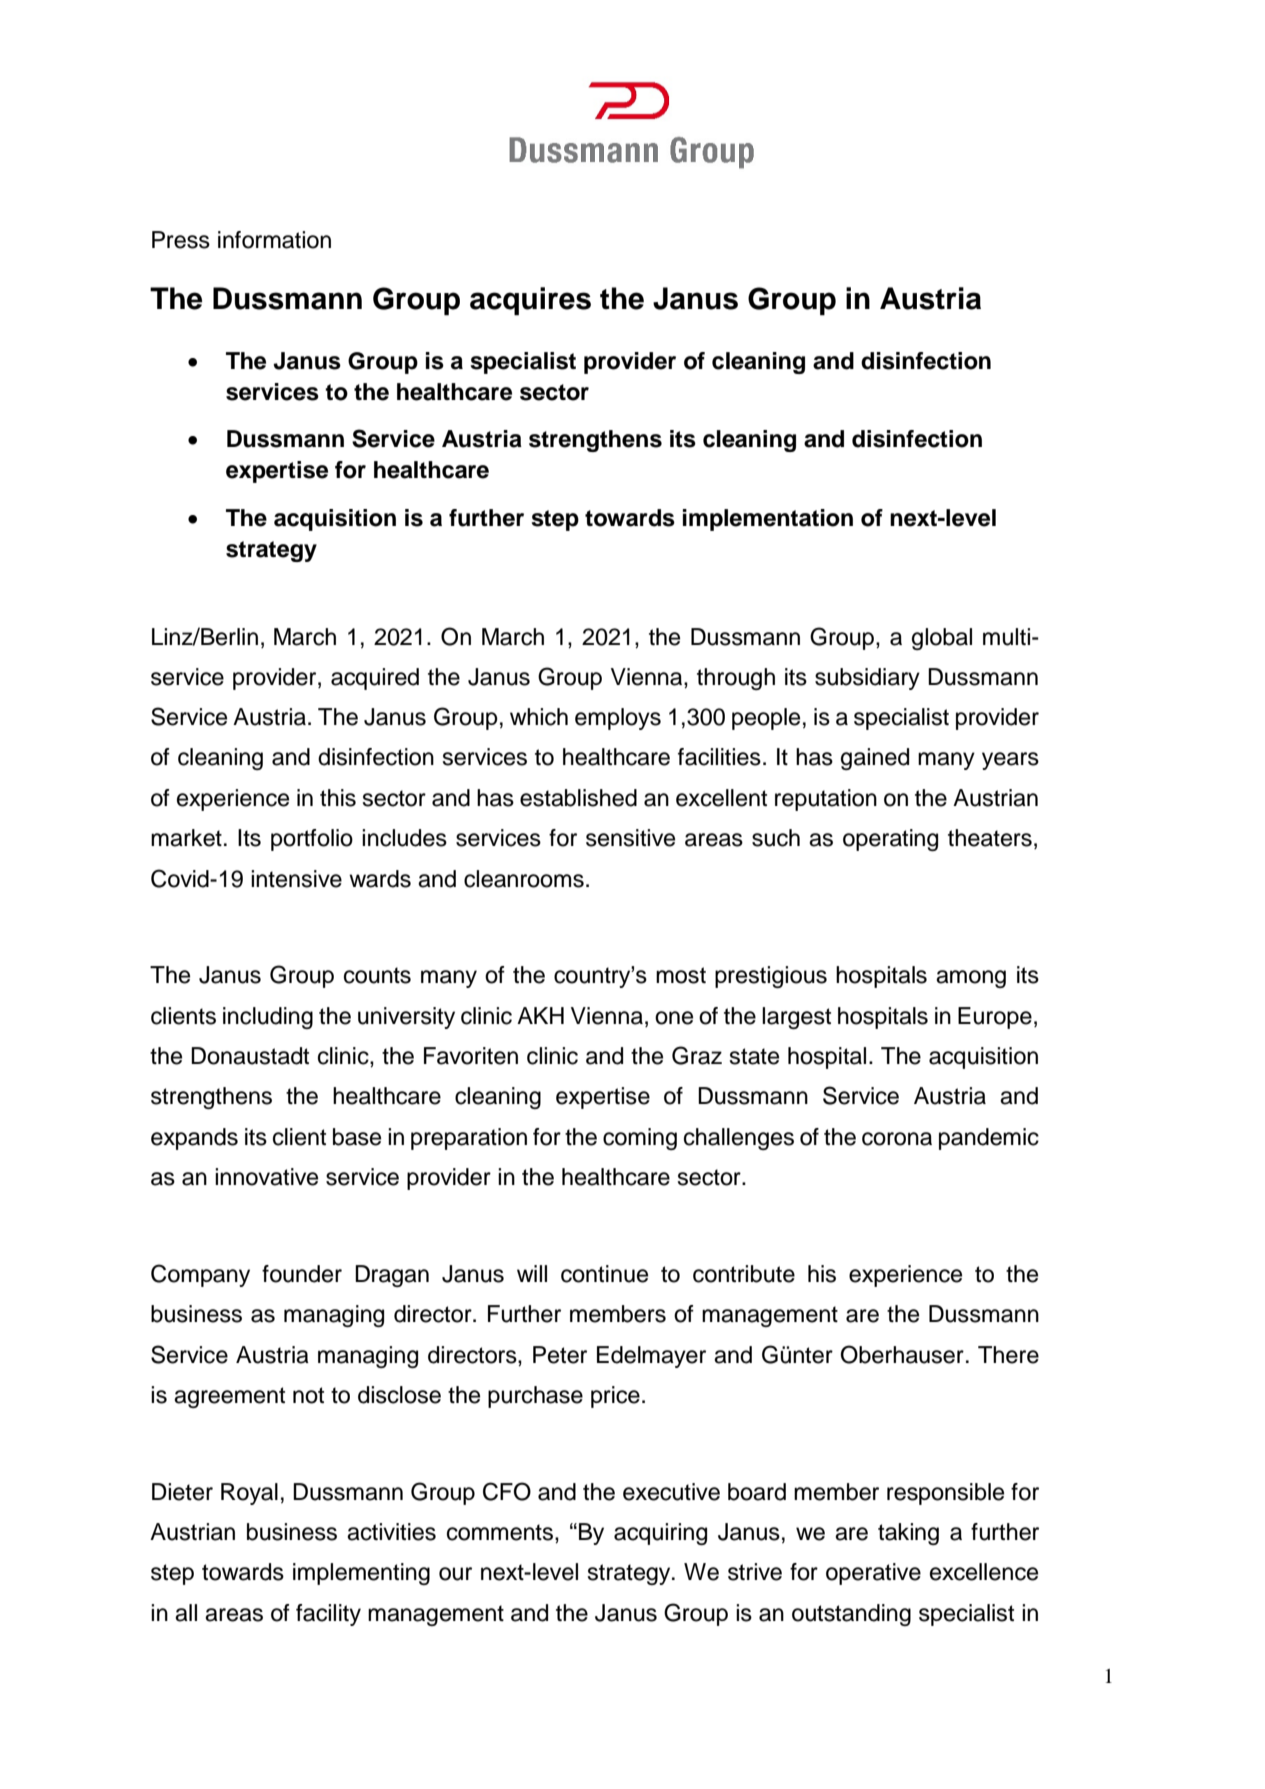 This screenshot has width=1265, height=1789. I want to click on acquiring, so click(660, 1534).
